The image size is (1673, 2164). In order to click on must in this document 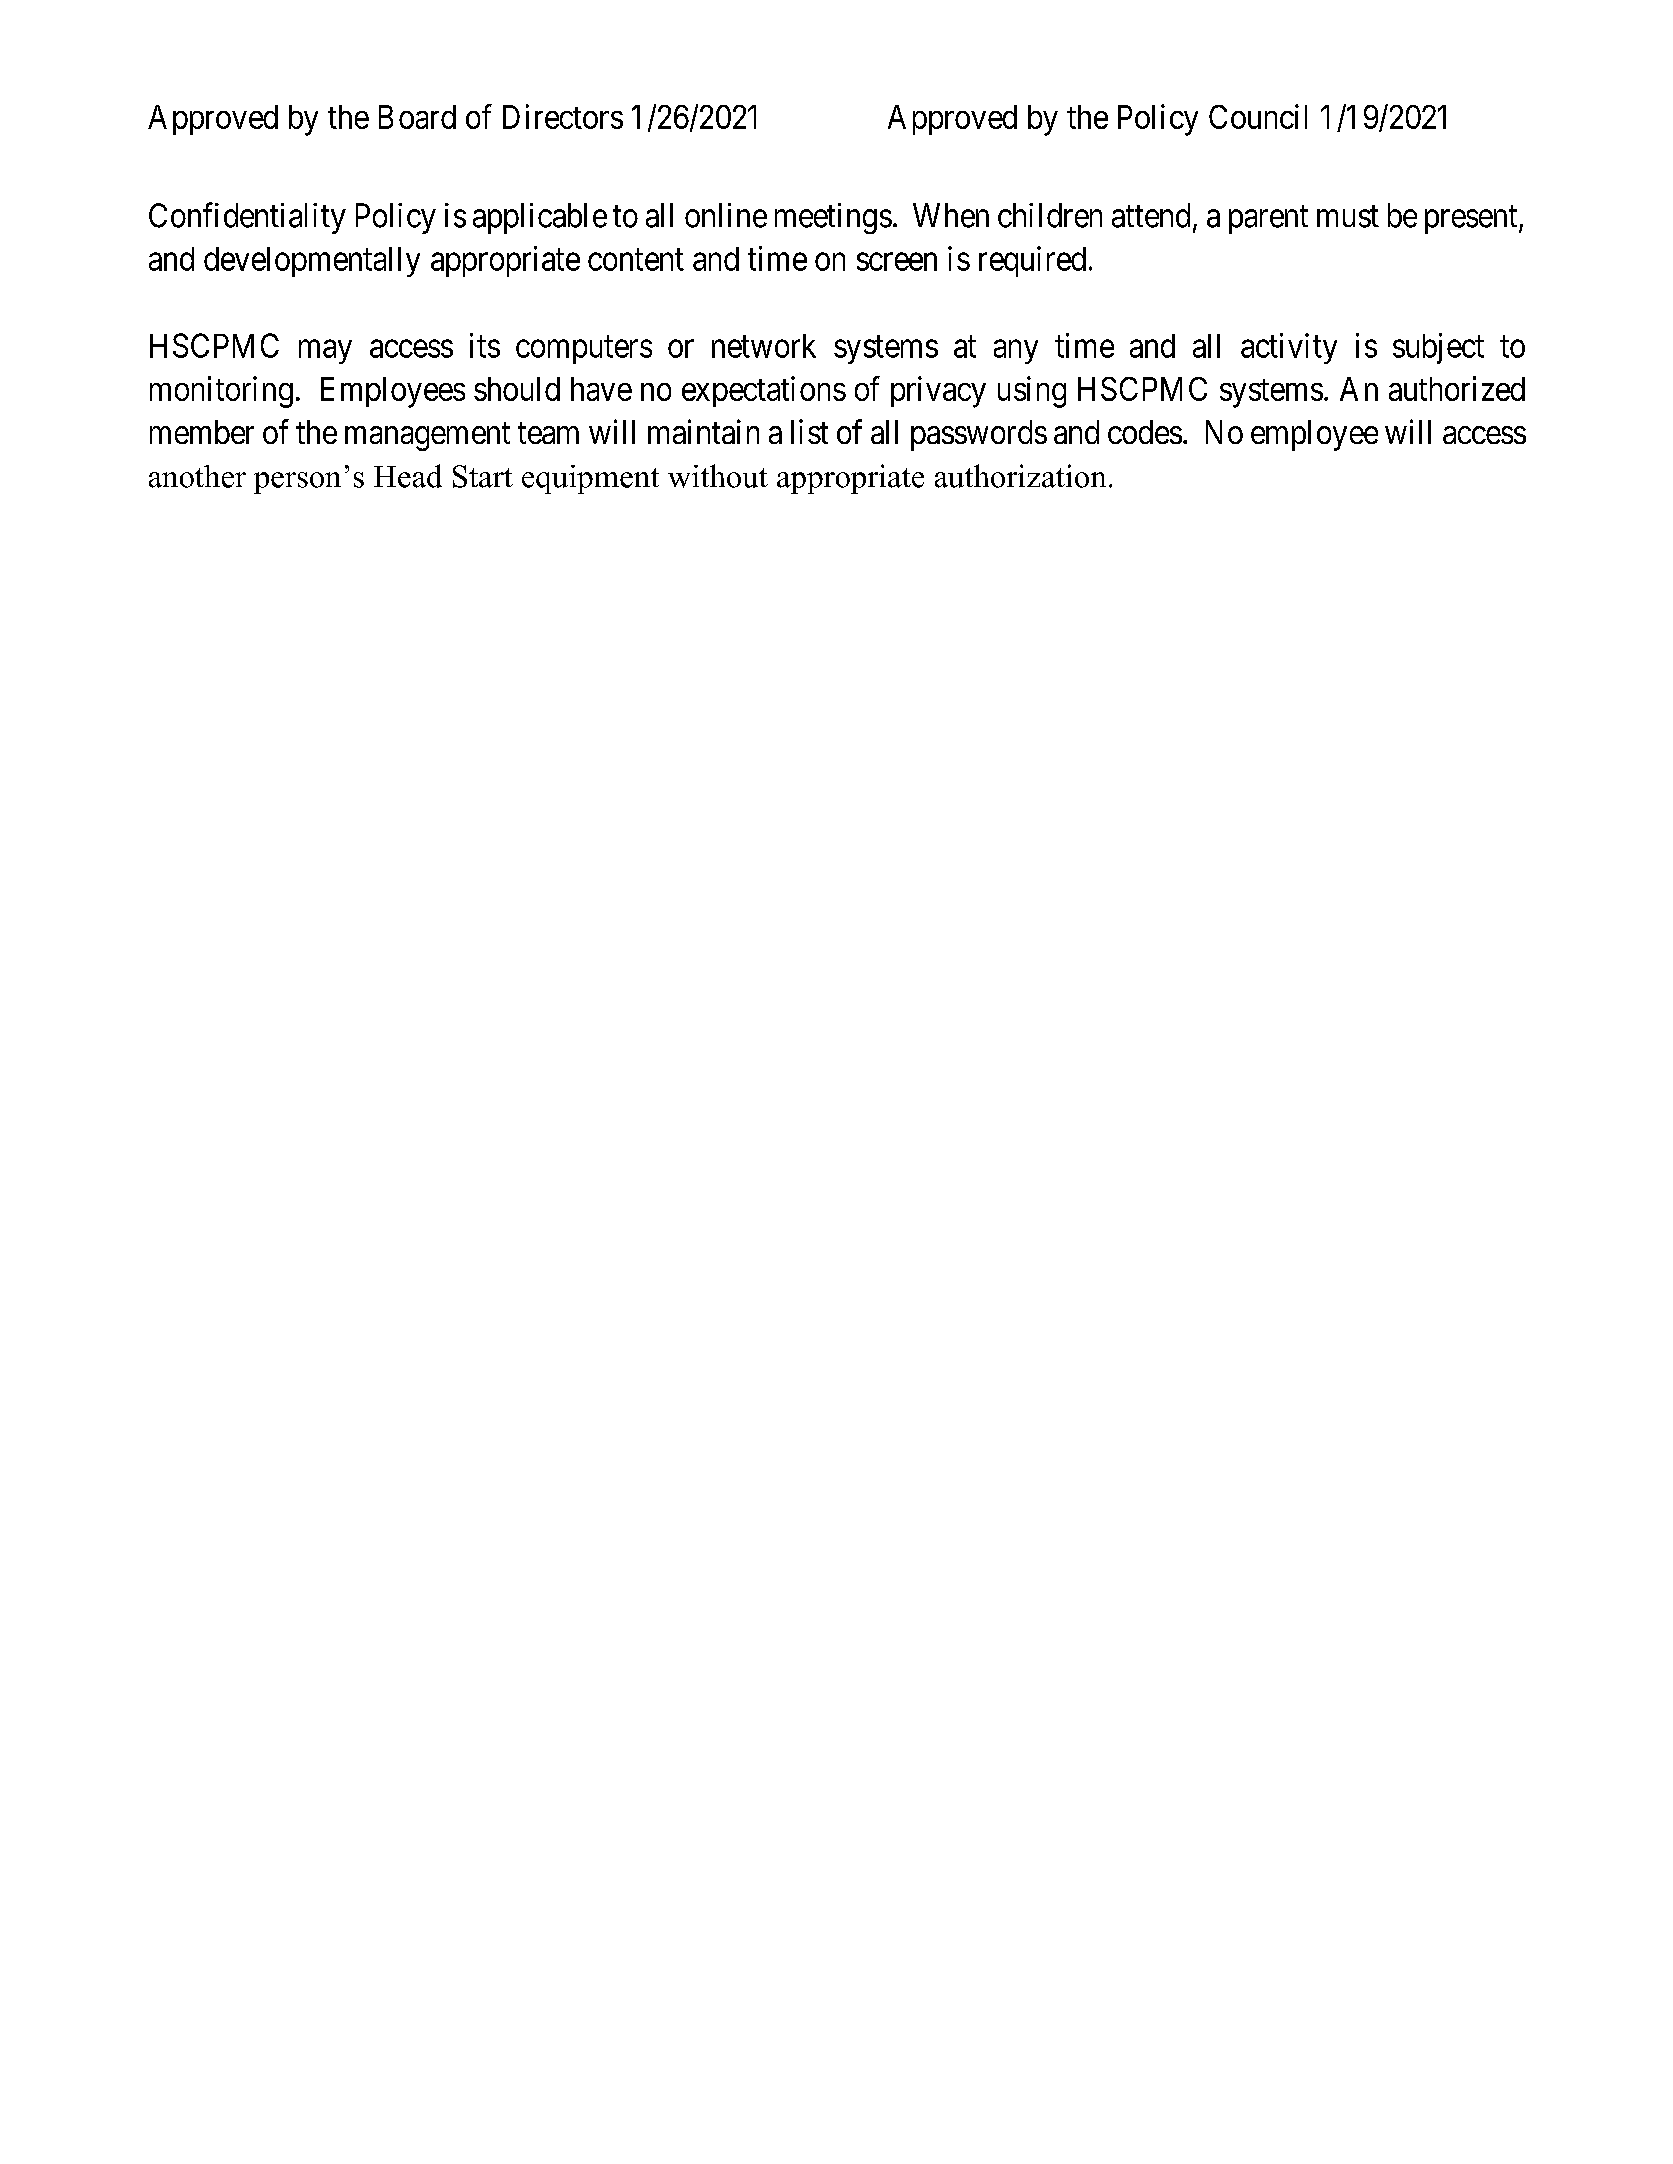, I will do `click(1348, 217)`.
